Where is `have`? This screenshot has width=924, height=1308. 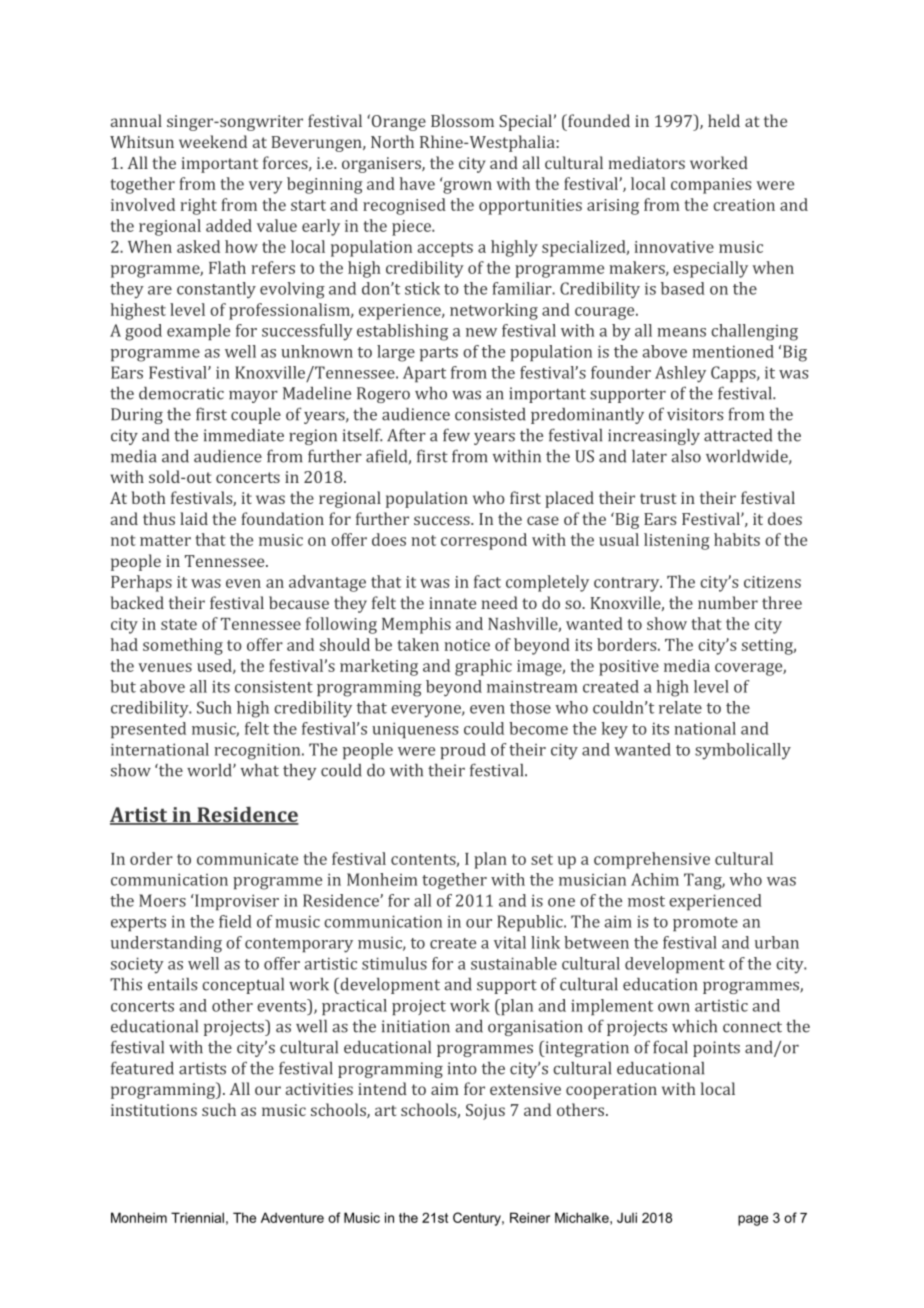
have is located at coordinates (417, 183).
